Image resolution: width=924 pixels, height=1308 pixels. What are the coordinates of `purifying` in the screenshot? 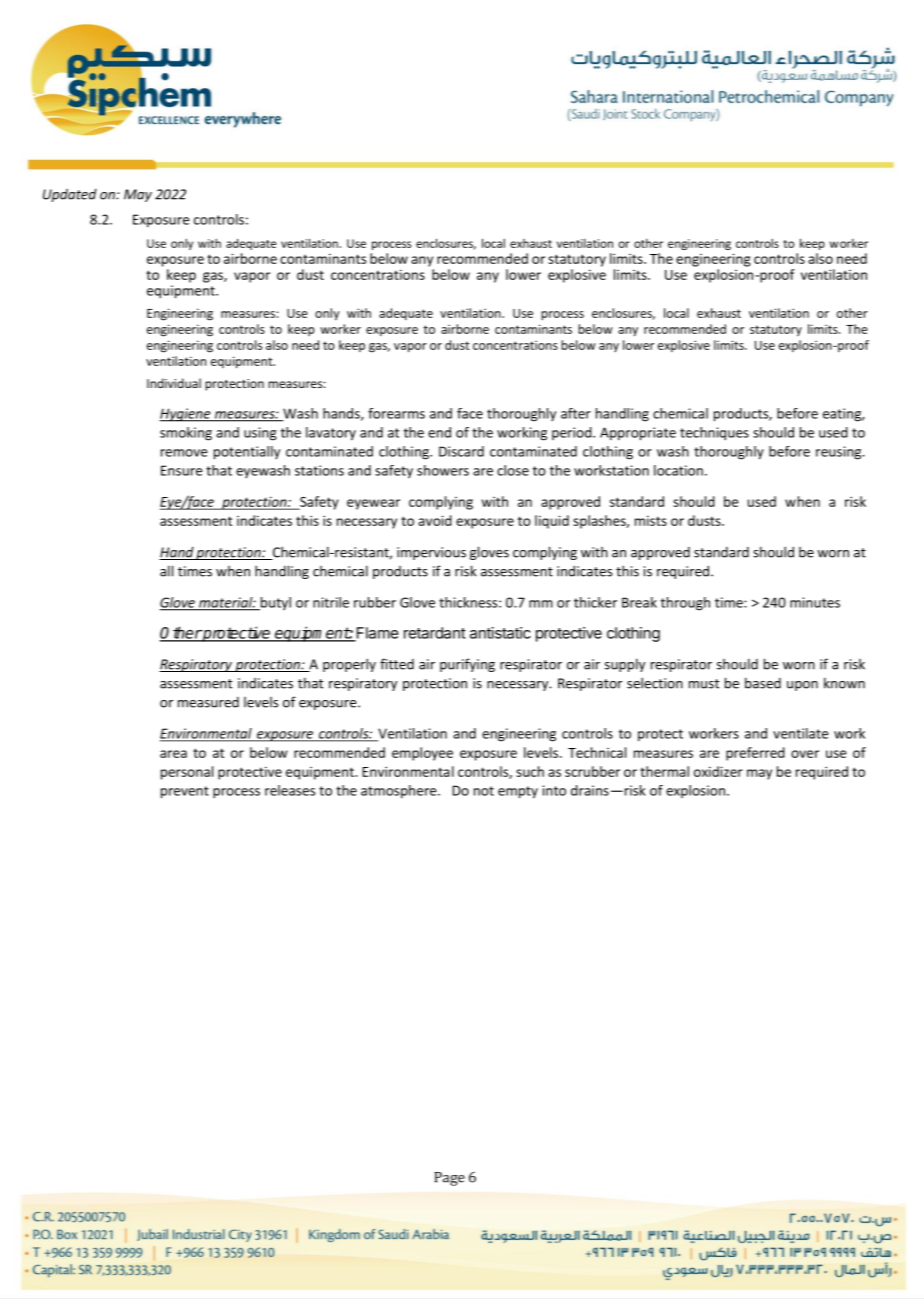 It's located at (467, 665).
